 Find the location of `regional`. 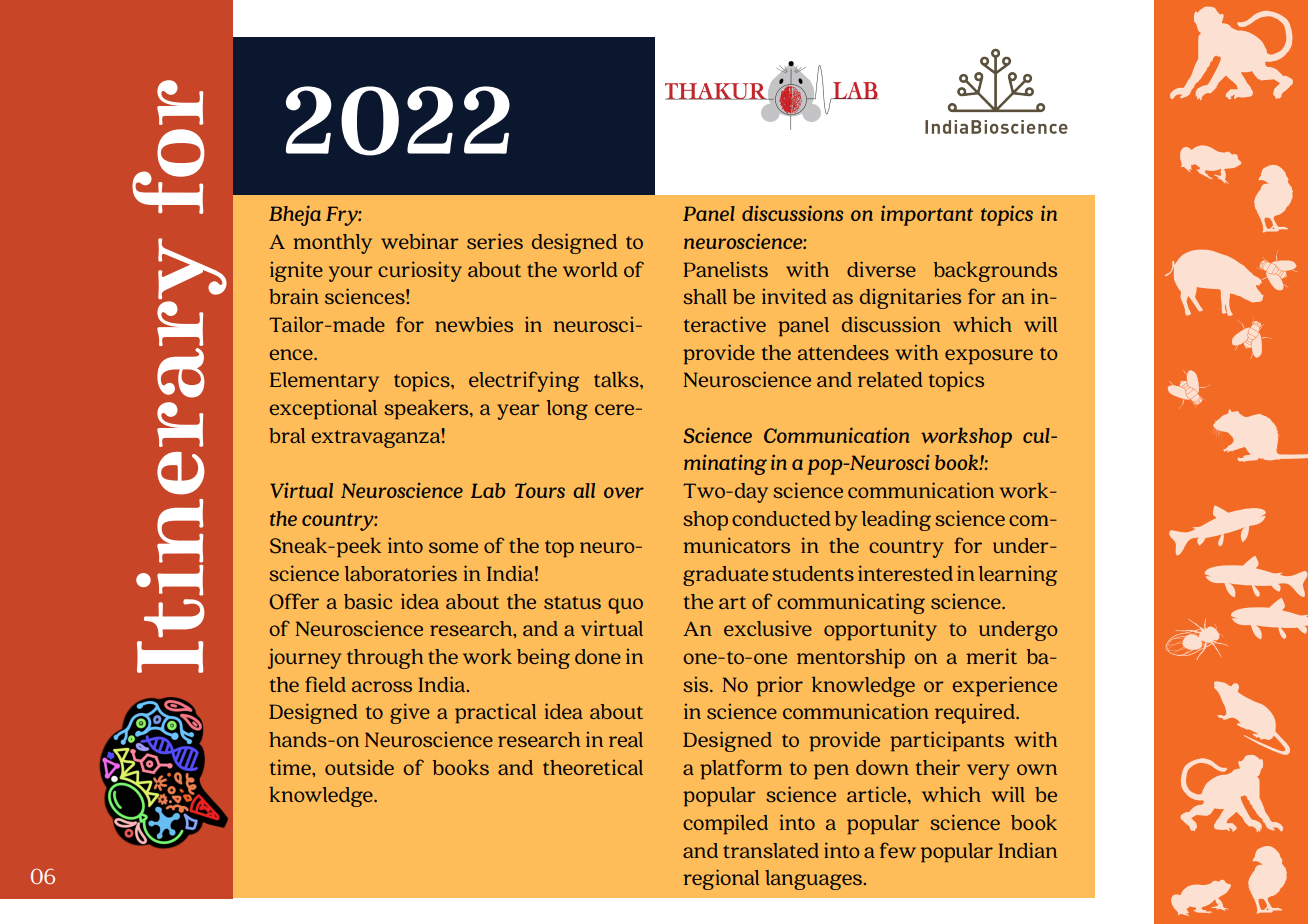

regional is located at coordinates (721, 879).
